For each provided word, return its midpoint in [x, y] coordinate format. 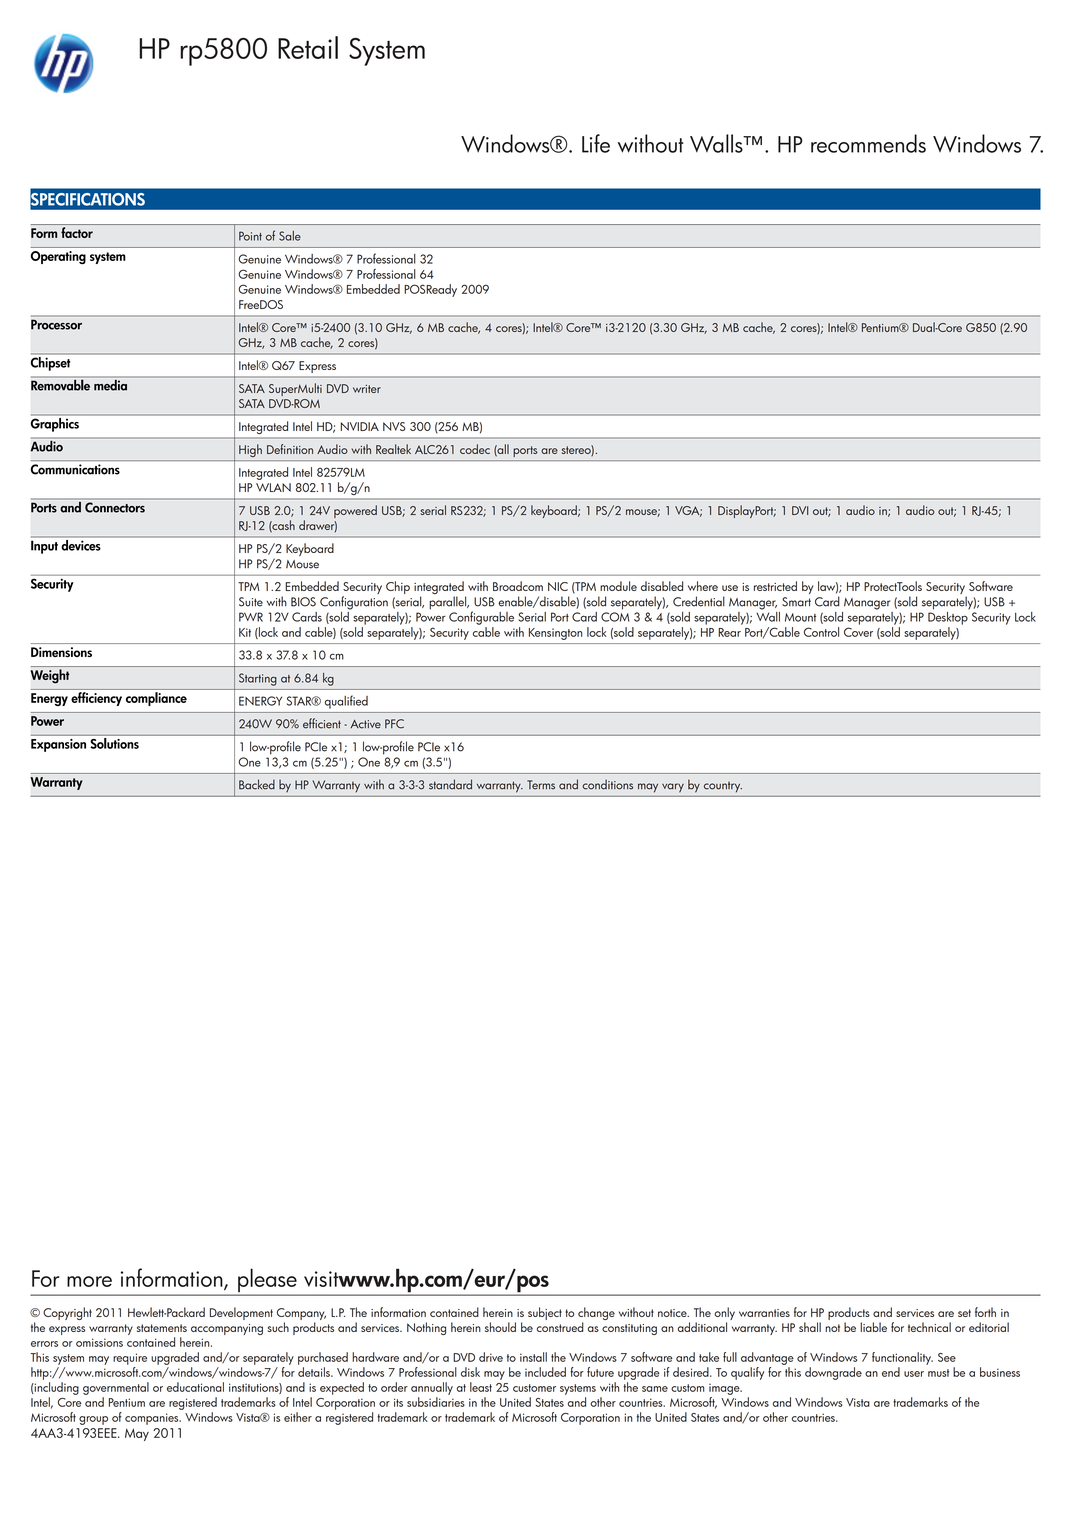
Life [596, 143]
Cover [858, 632]
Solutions [115, 743]
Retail [308, 47]
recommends [868, 143]
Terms [541, 785]
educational [195, 1387]
